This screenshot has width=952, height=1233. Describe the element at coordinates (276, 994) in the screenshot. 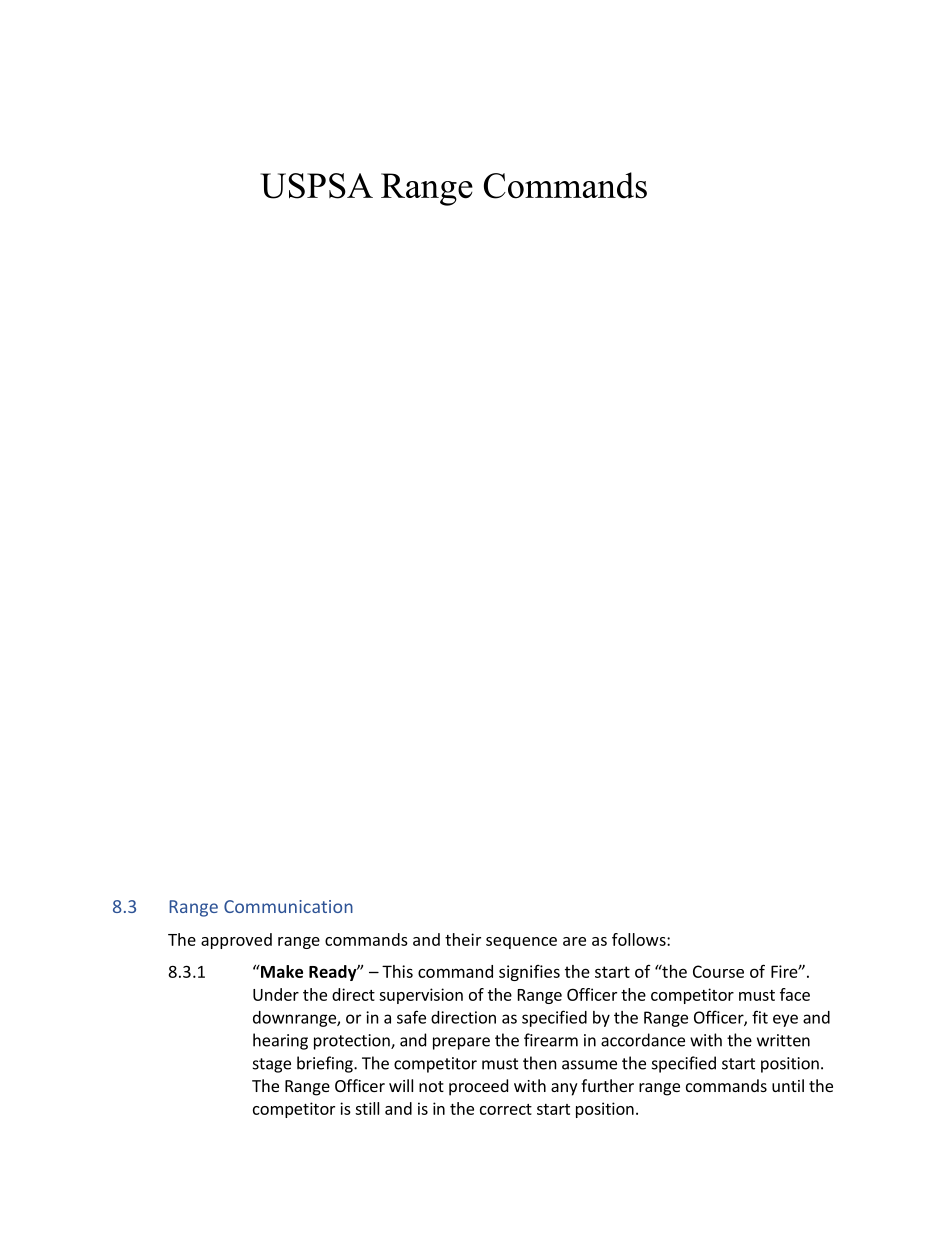

I see `Under` at that location.
